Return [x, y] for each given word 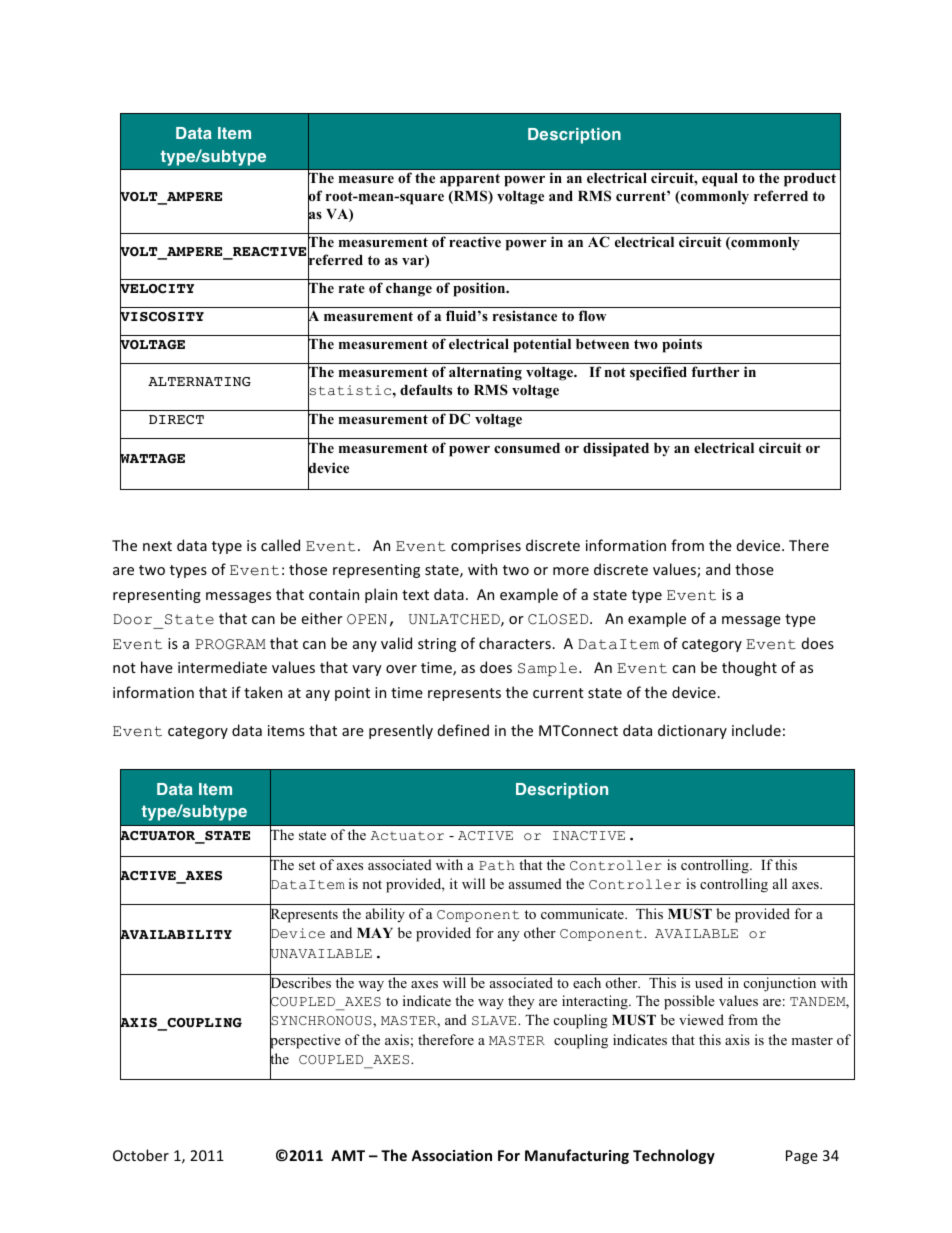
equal [720, 180]
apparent [470, 180]
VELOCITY [157, 289]
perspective [305, 1041]
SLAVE [495, 1021]
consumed [527, 448]
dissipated [616, 449]
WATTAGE [152, 459]
